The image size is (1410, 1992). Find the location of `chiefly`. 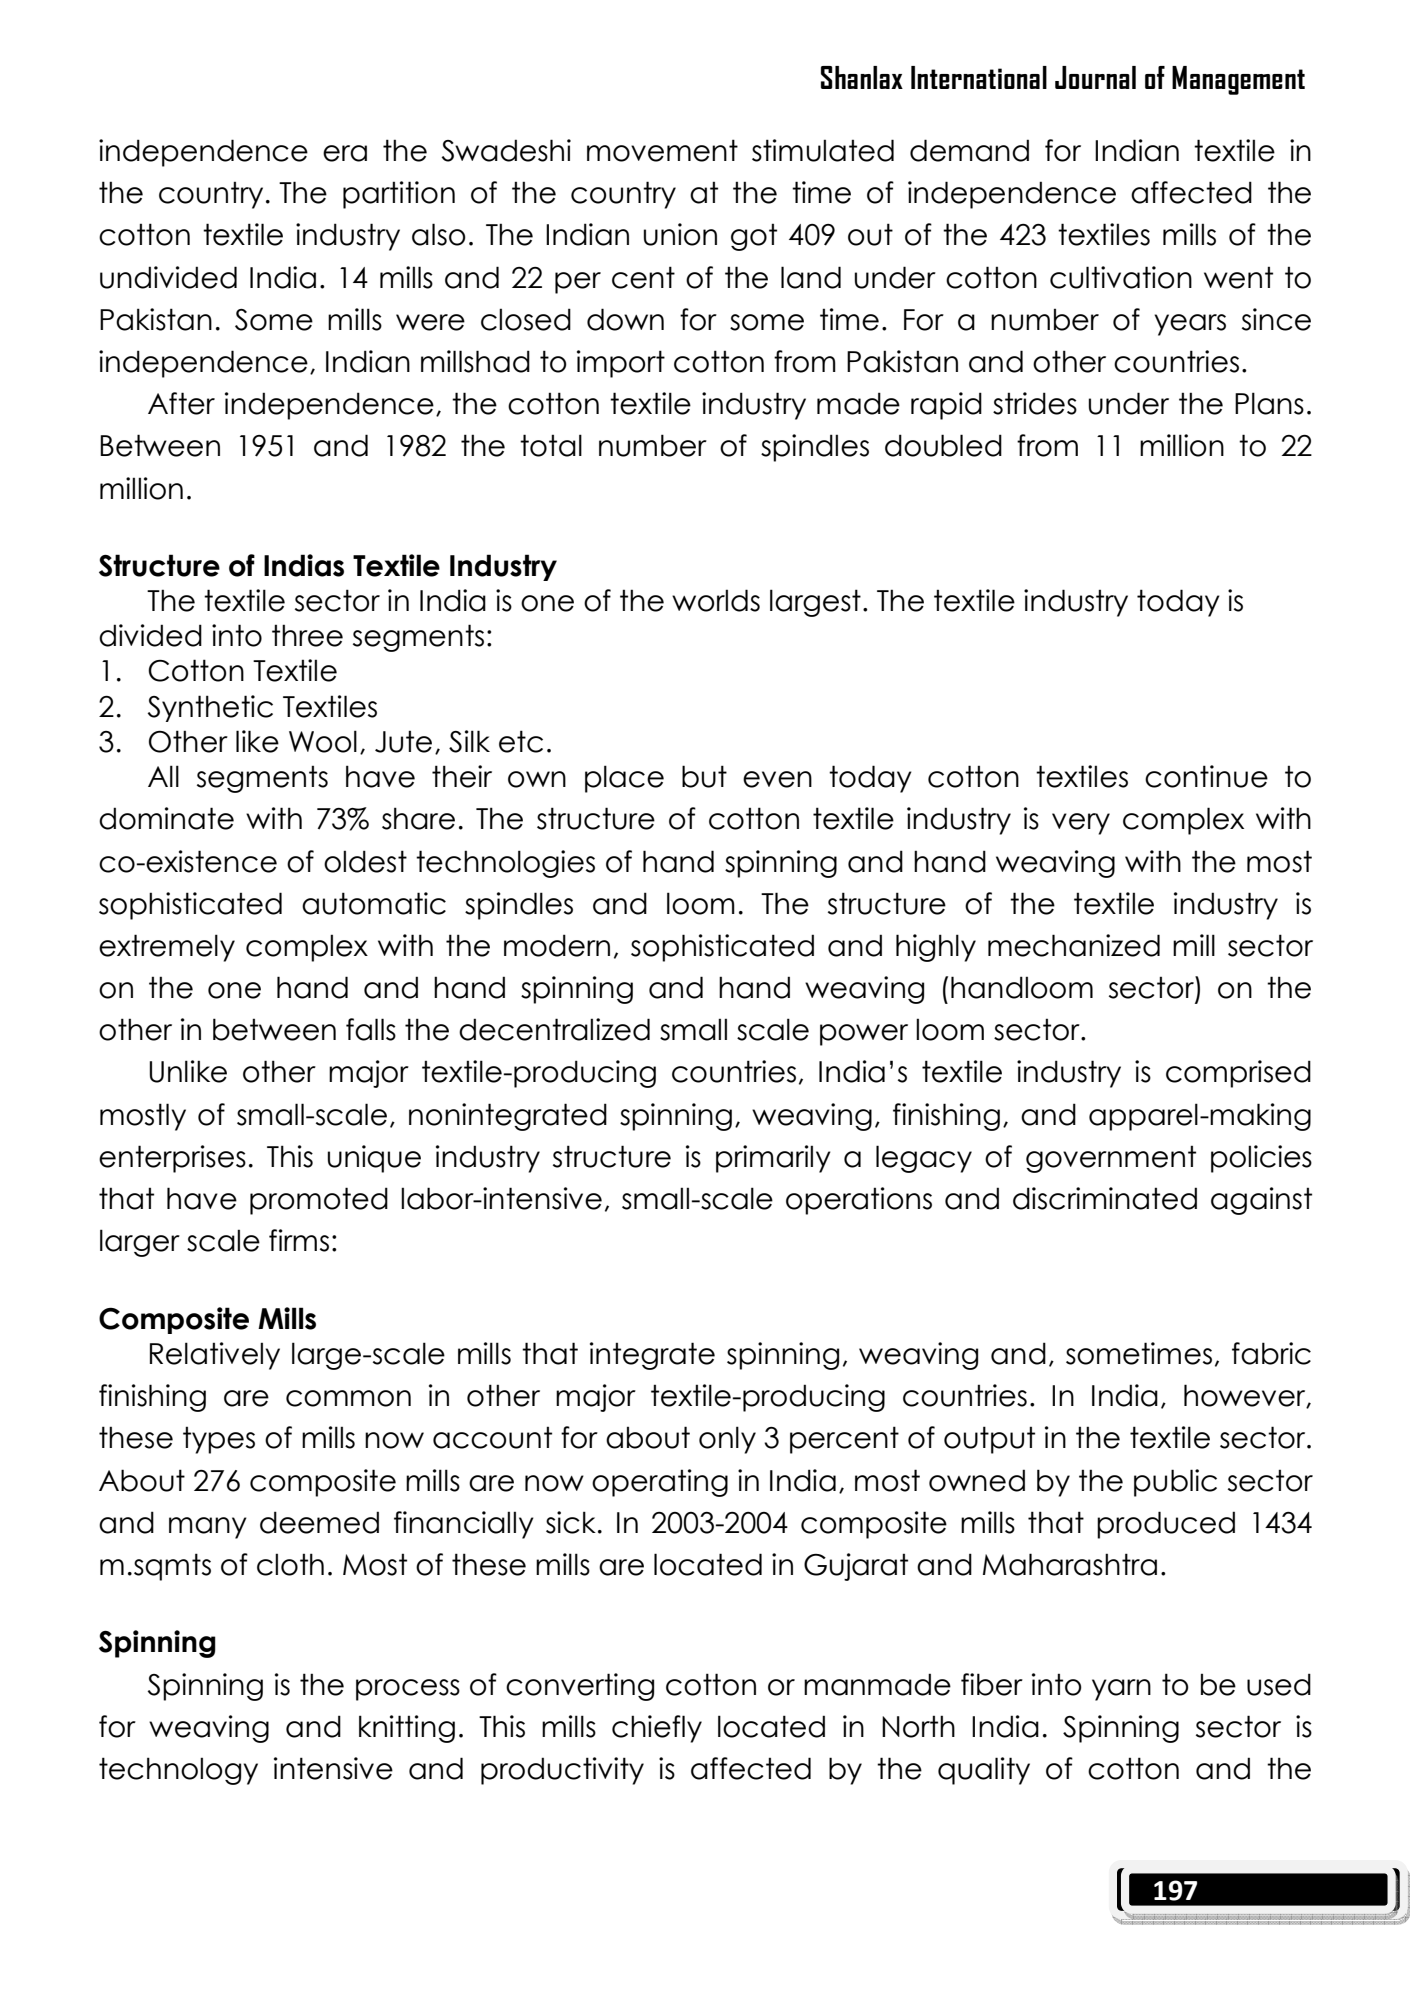

chiefly is located at coordinates (657, 1729).
